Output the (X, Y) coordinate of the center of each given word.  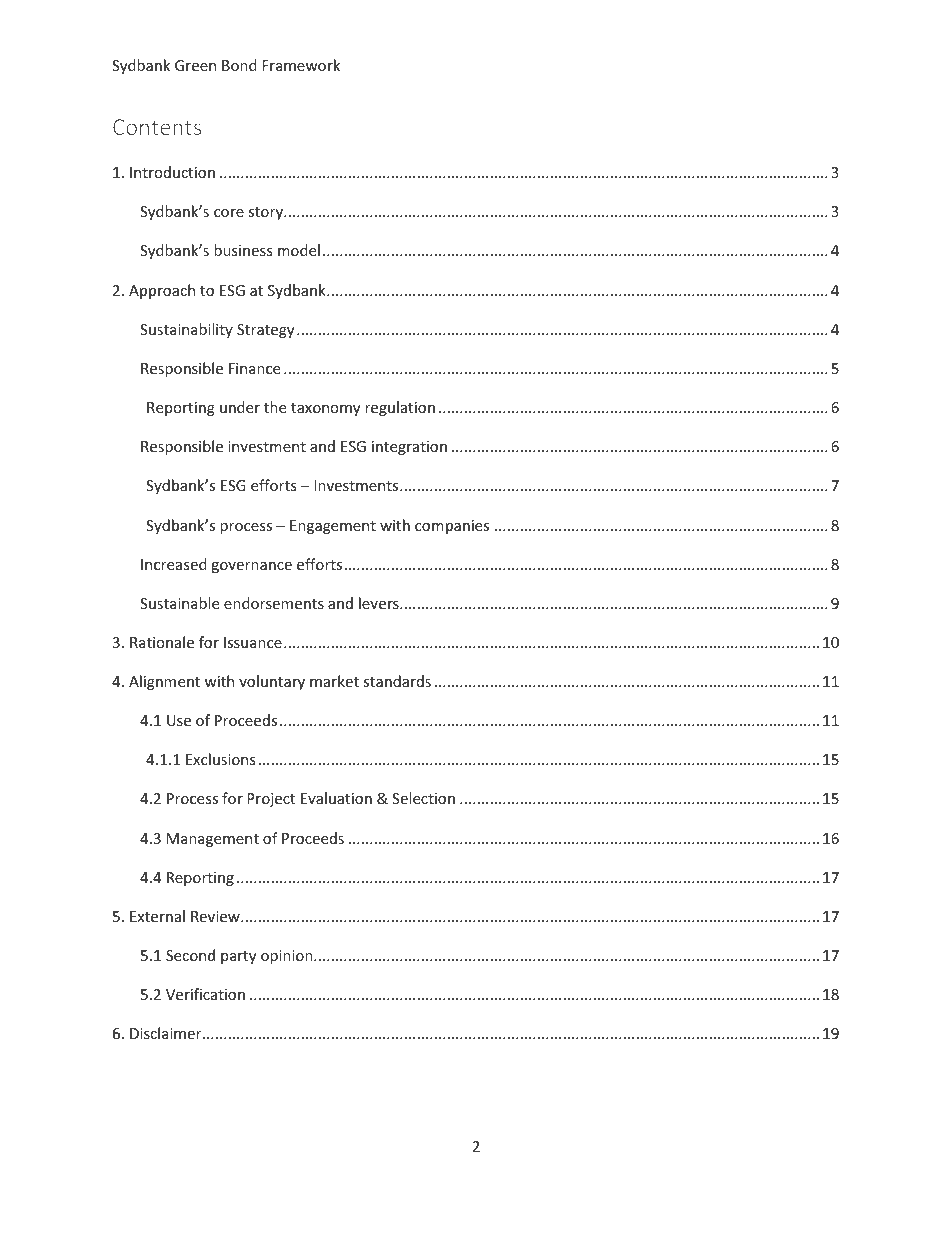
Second (190, 955)
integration (409, 448)
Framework (301, 65)
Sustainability (186, 330)
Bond (239, 65)
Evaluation (336, 798)
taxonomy (325, 409)
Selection (423, 798)
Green (195, 65)
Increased (174, 564)
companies (452, 527)
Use (179, 720)
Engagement (333, 527)
